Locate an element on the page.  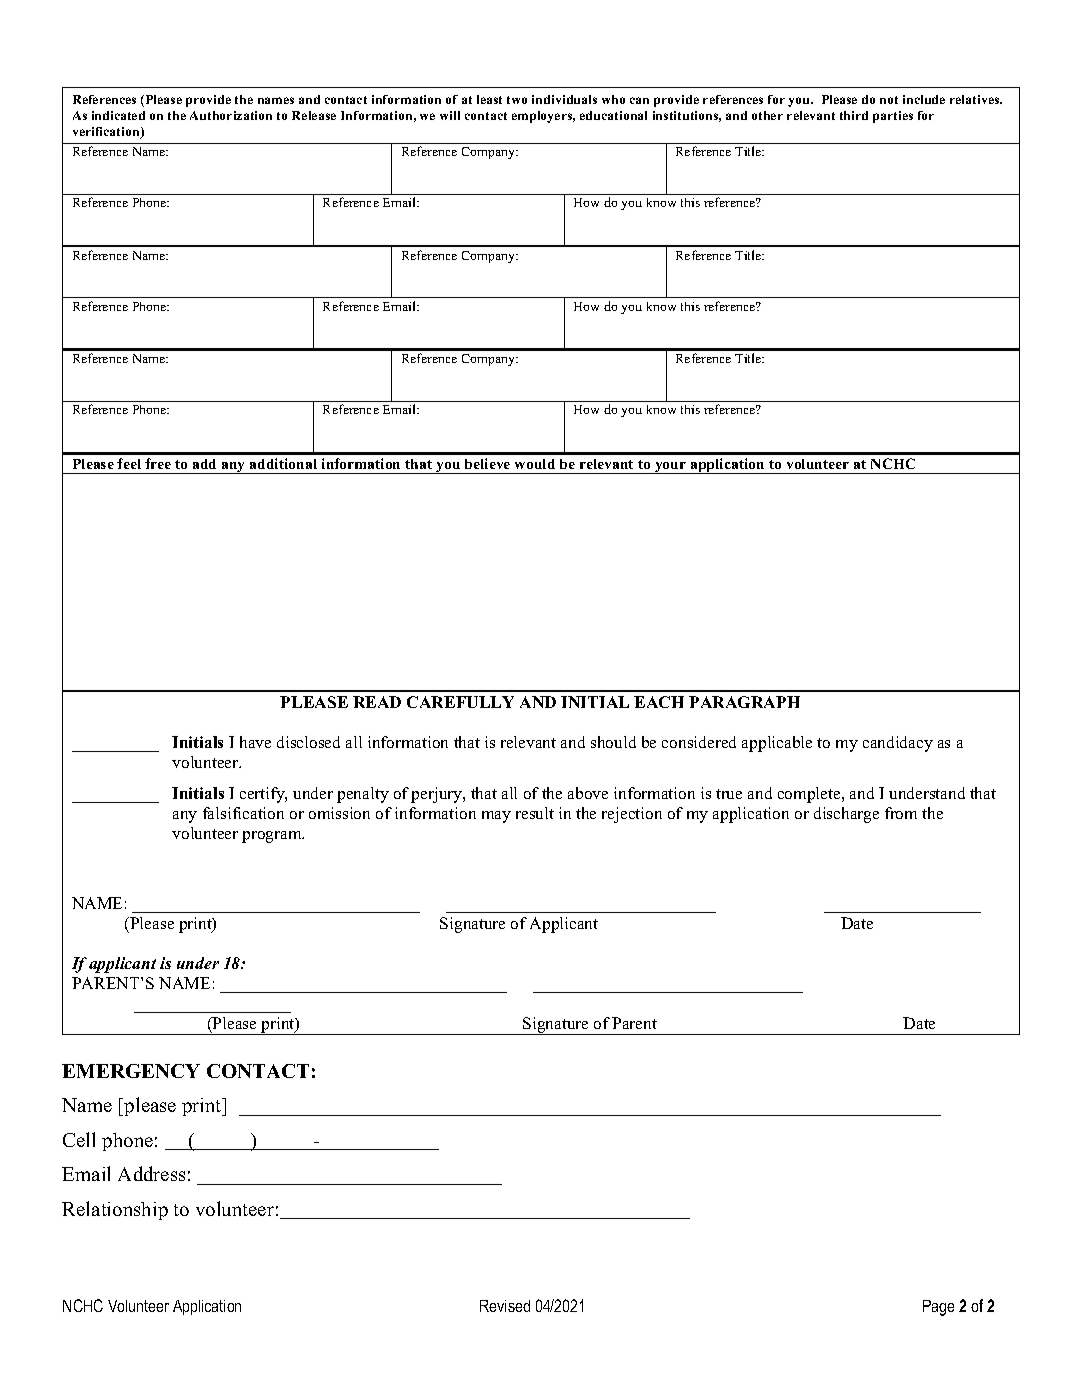
third is located at coordinates (854, 115).
